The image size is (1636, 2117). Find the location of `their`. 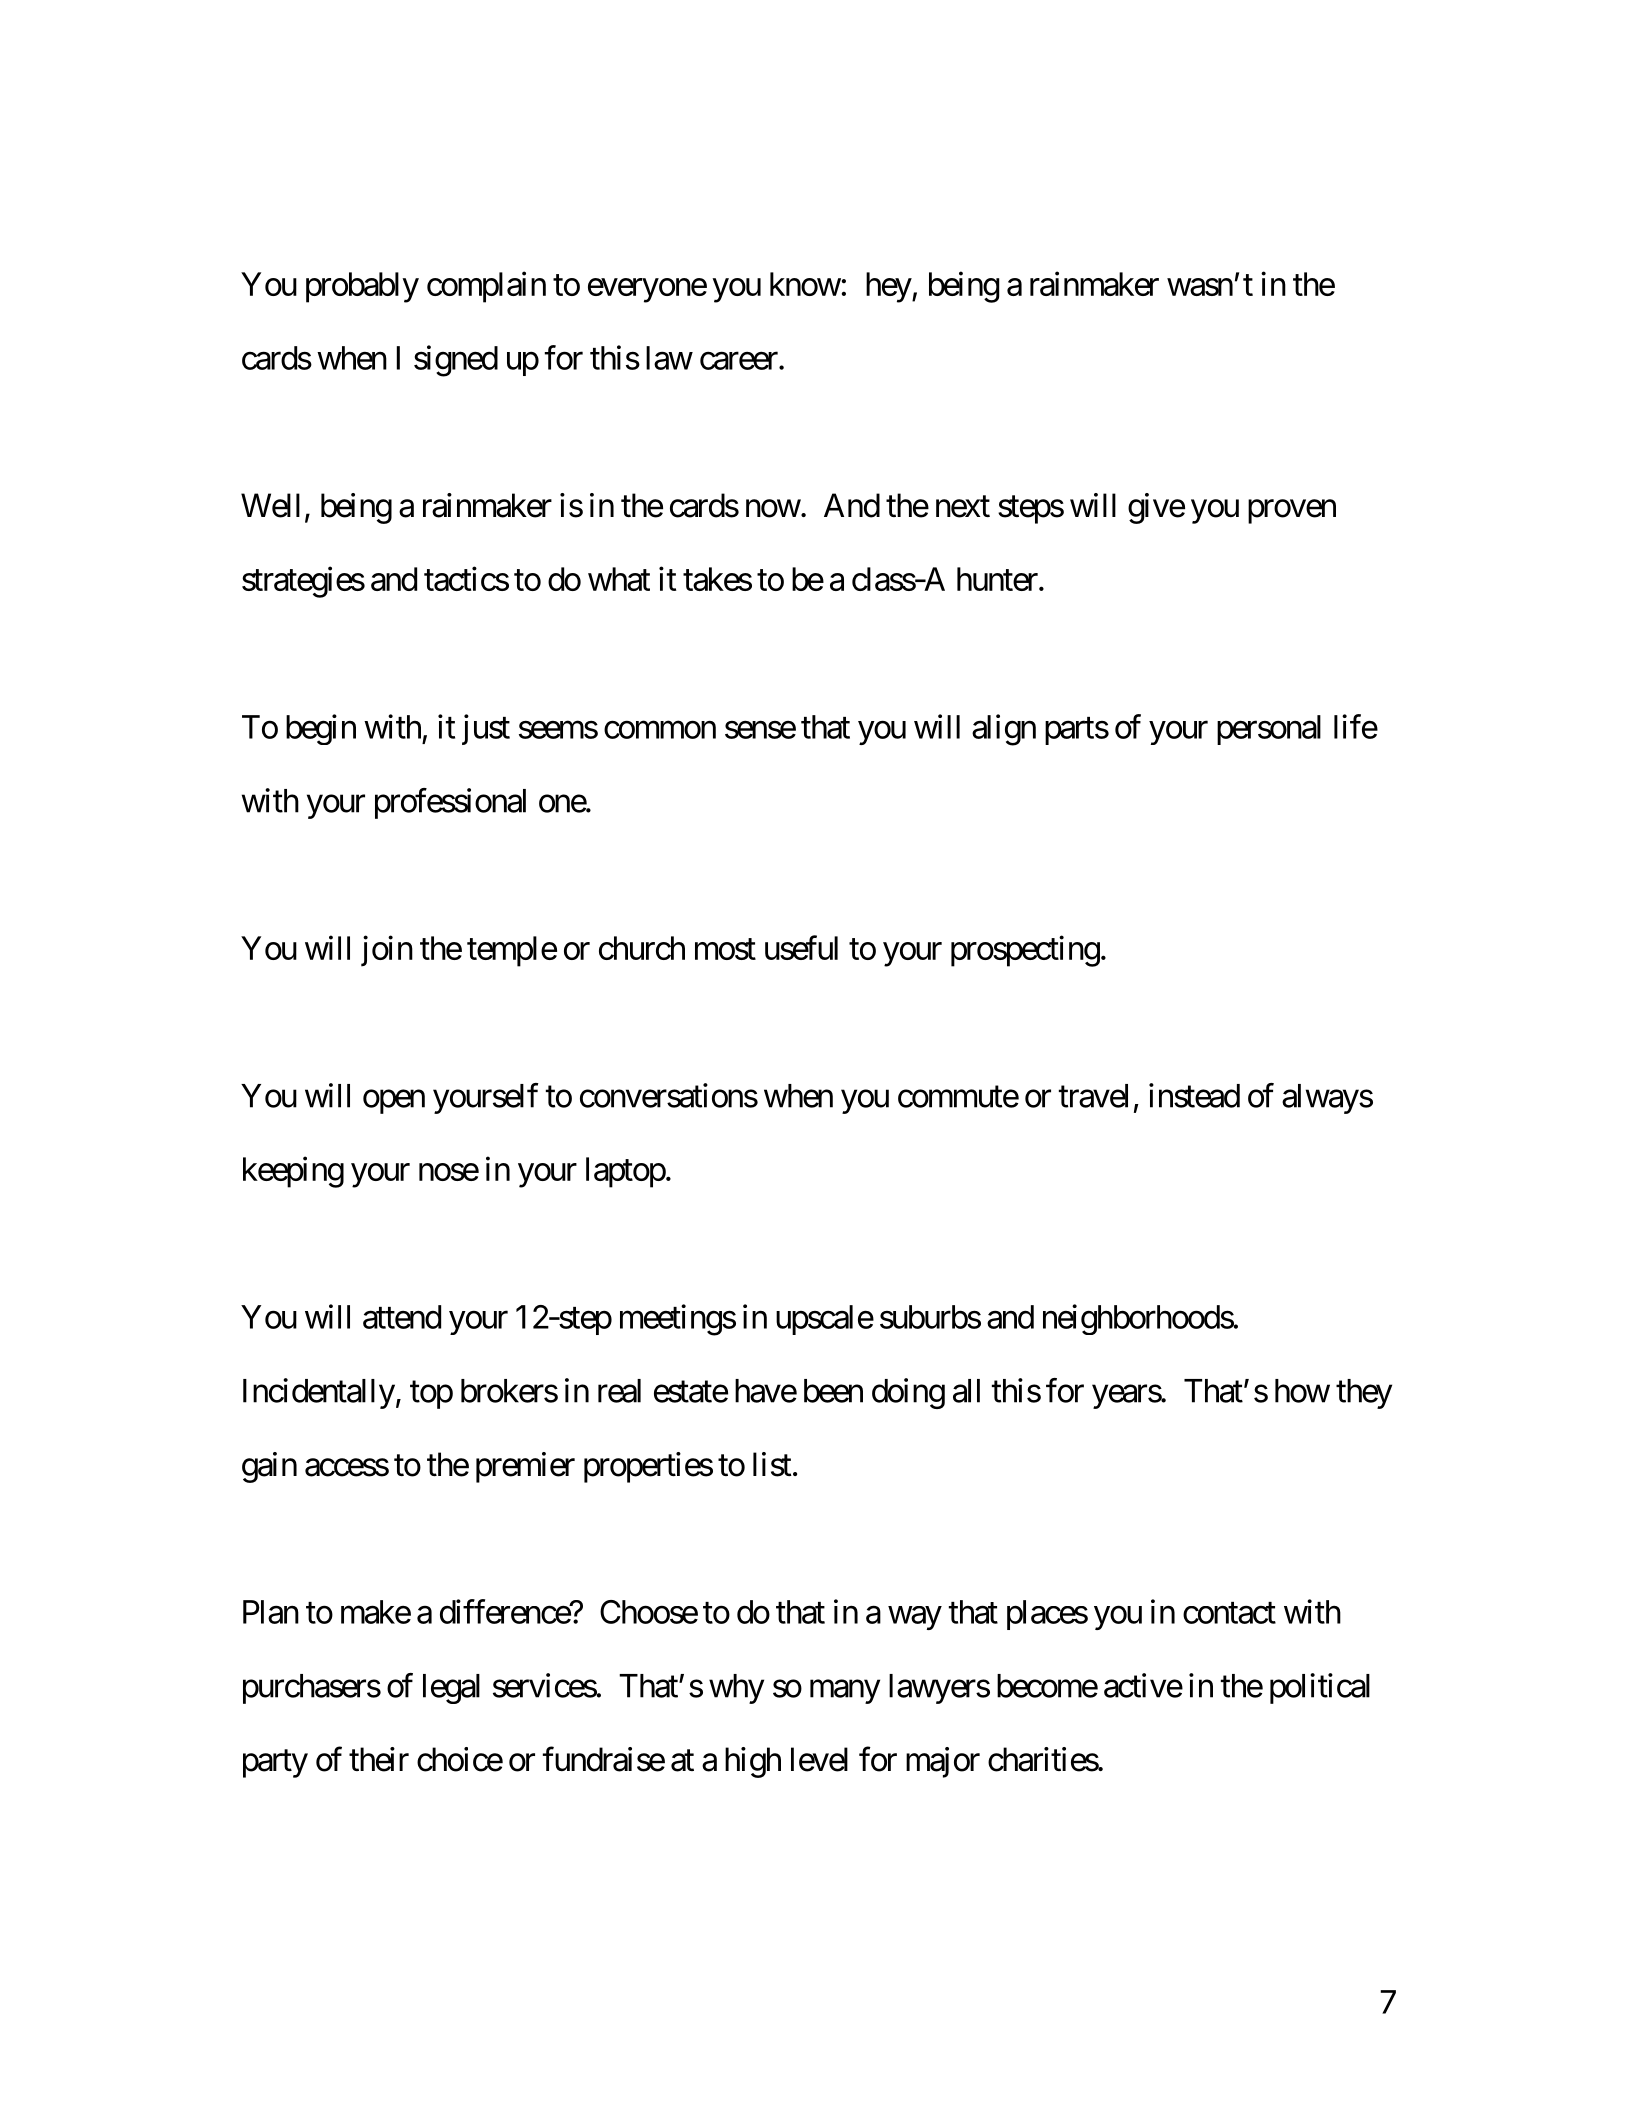

their is located at coordinates (379, 1759).
